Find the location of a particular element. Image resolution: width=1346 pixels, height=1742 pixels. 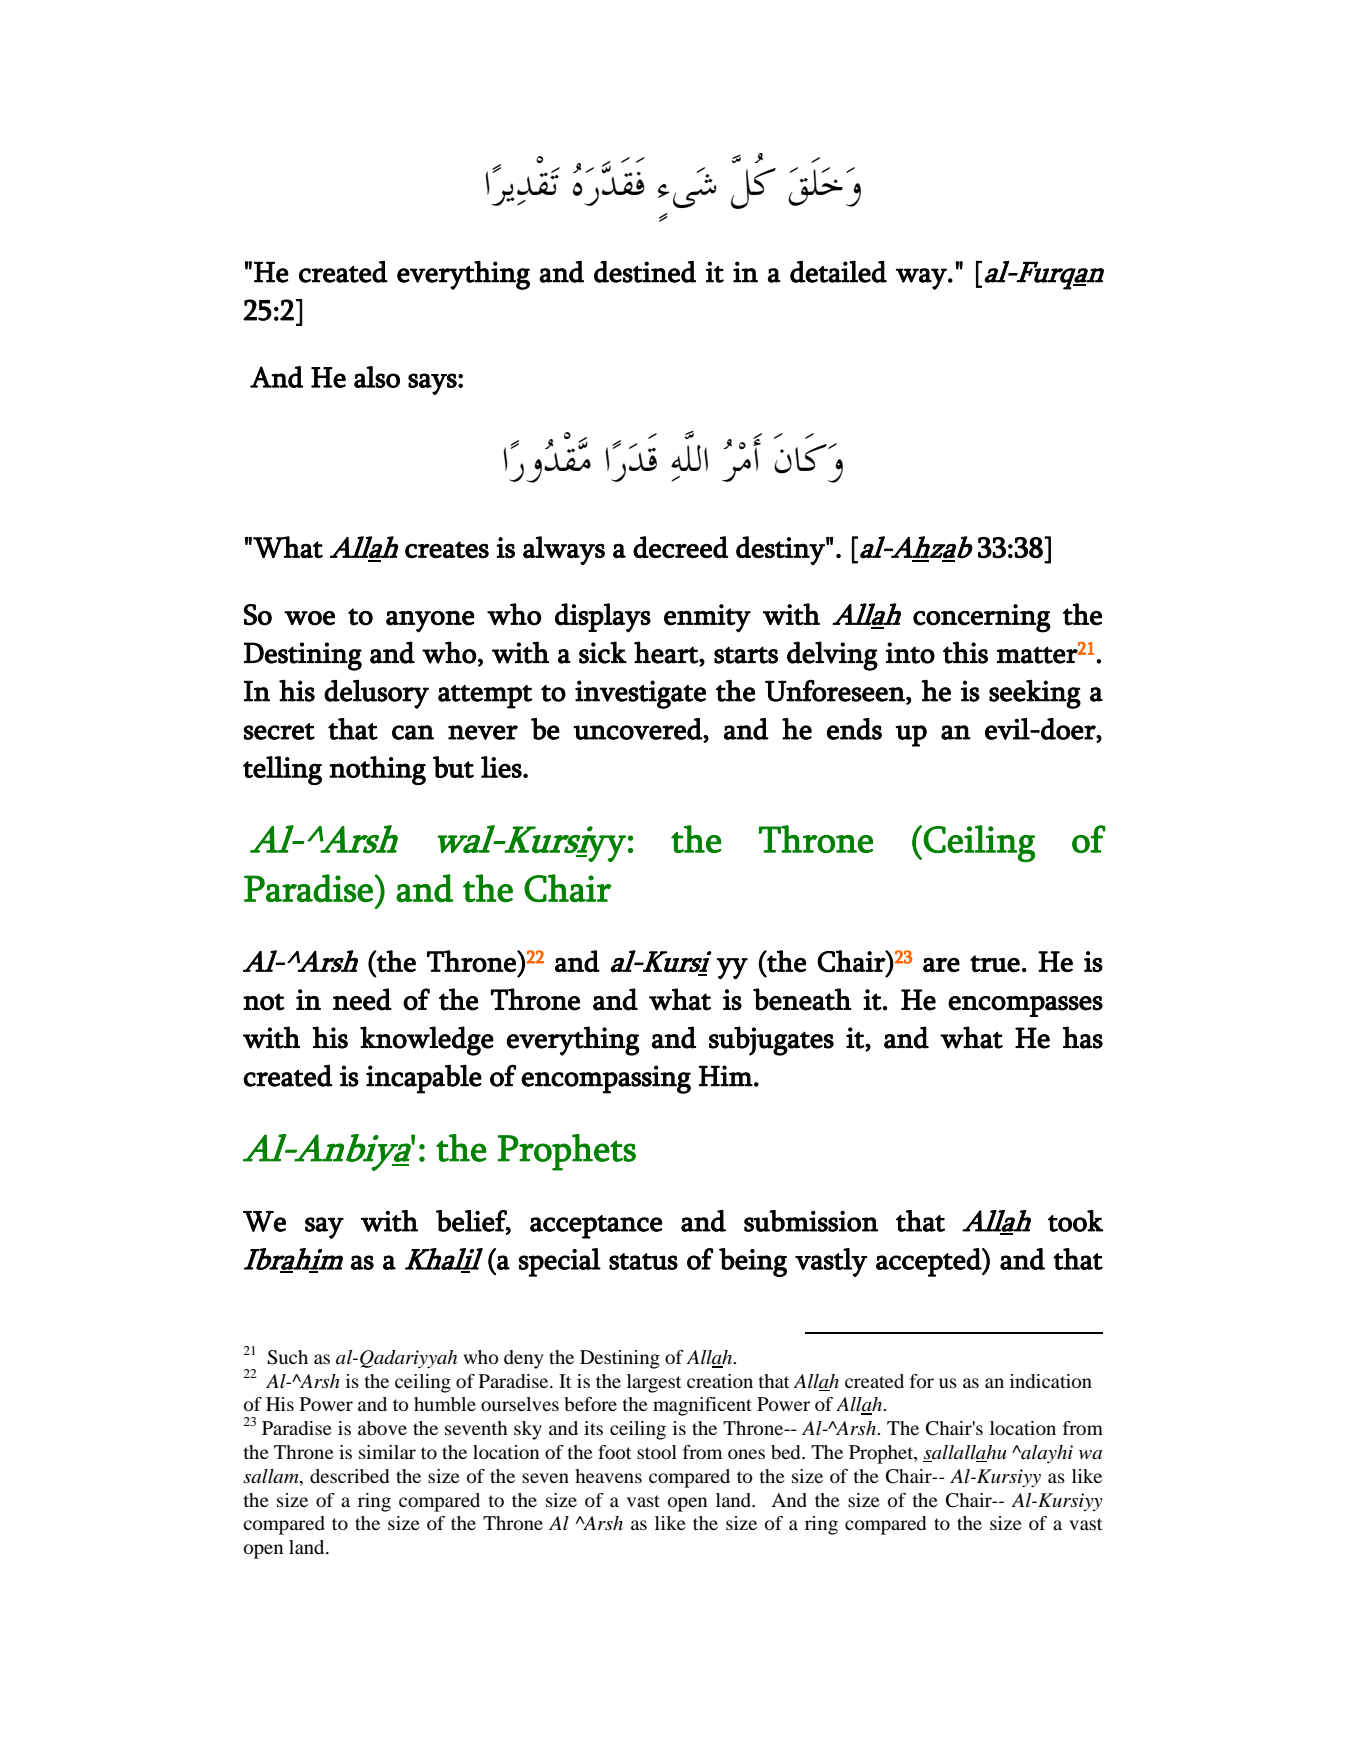

concerning is located at coordinates (982, 618).
